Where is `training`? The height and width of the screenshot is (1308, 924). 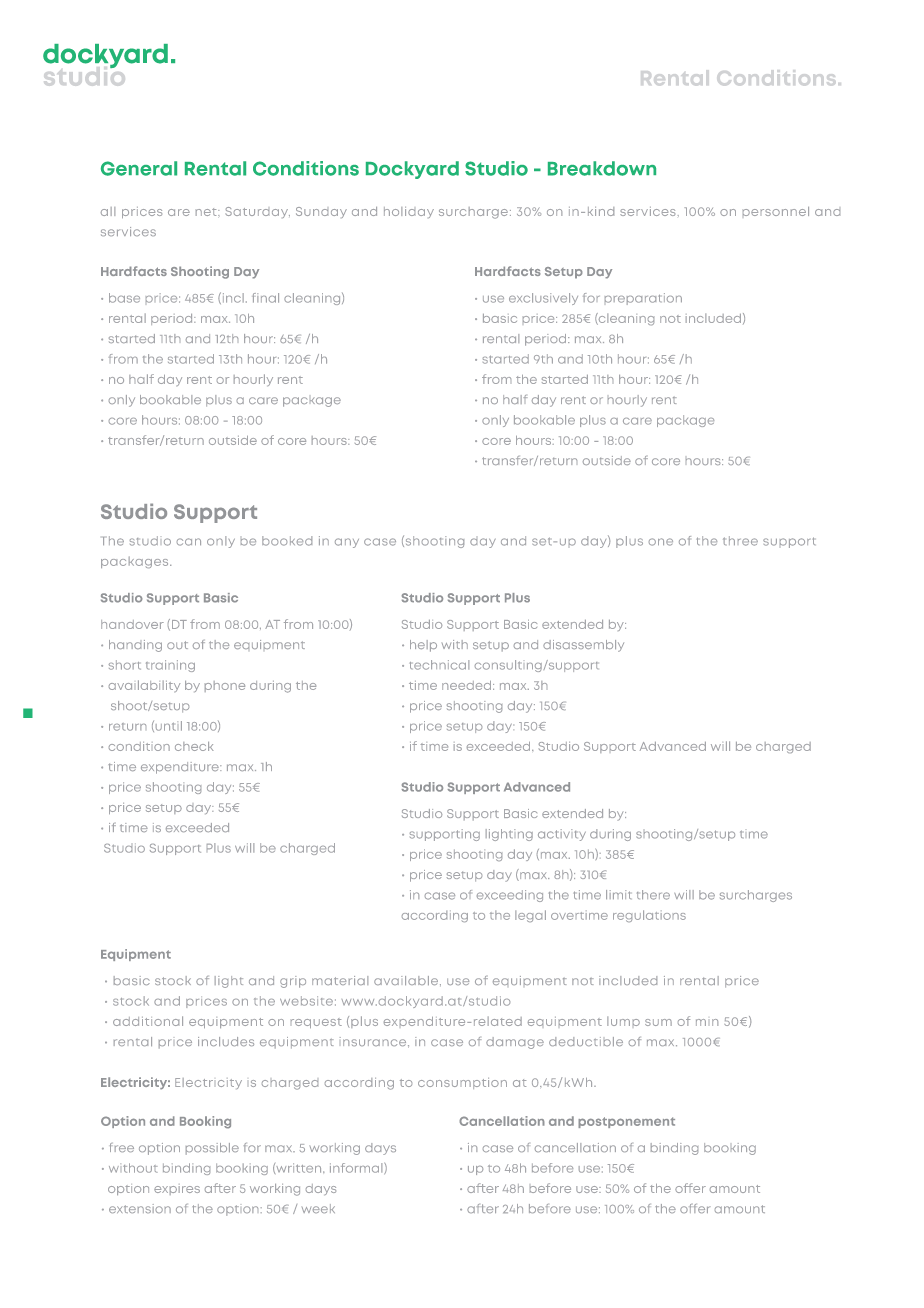 training is located at coordinates (170, 666).
